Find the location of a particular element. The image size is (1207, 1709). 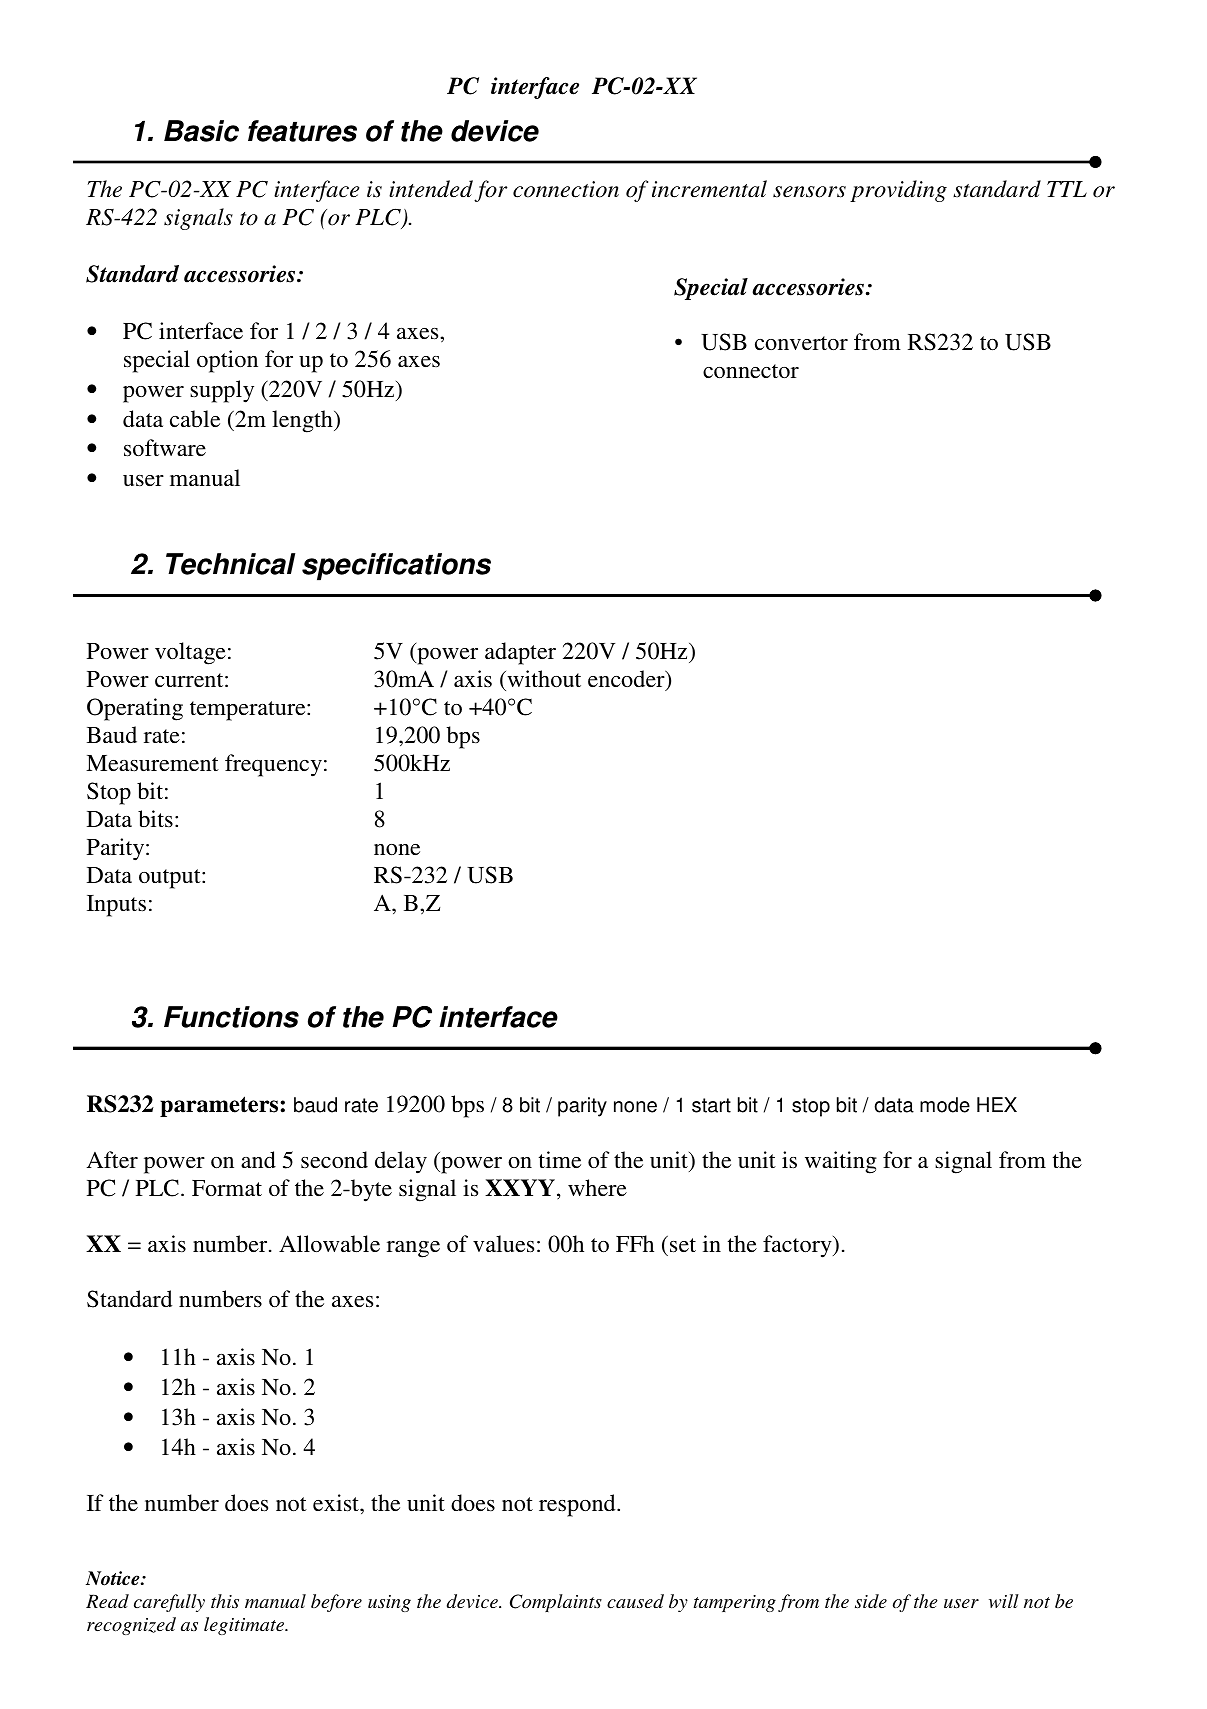

where is located at coordinates (597, 1187).
